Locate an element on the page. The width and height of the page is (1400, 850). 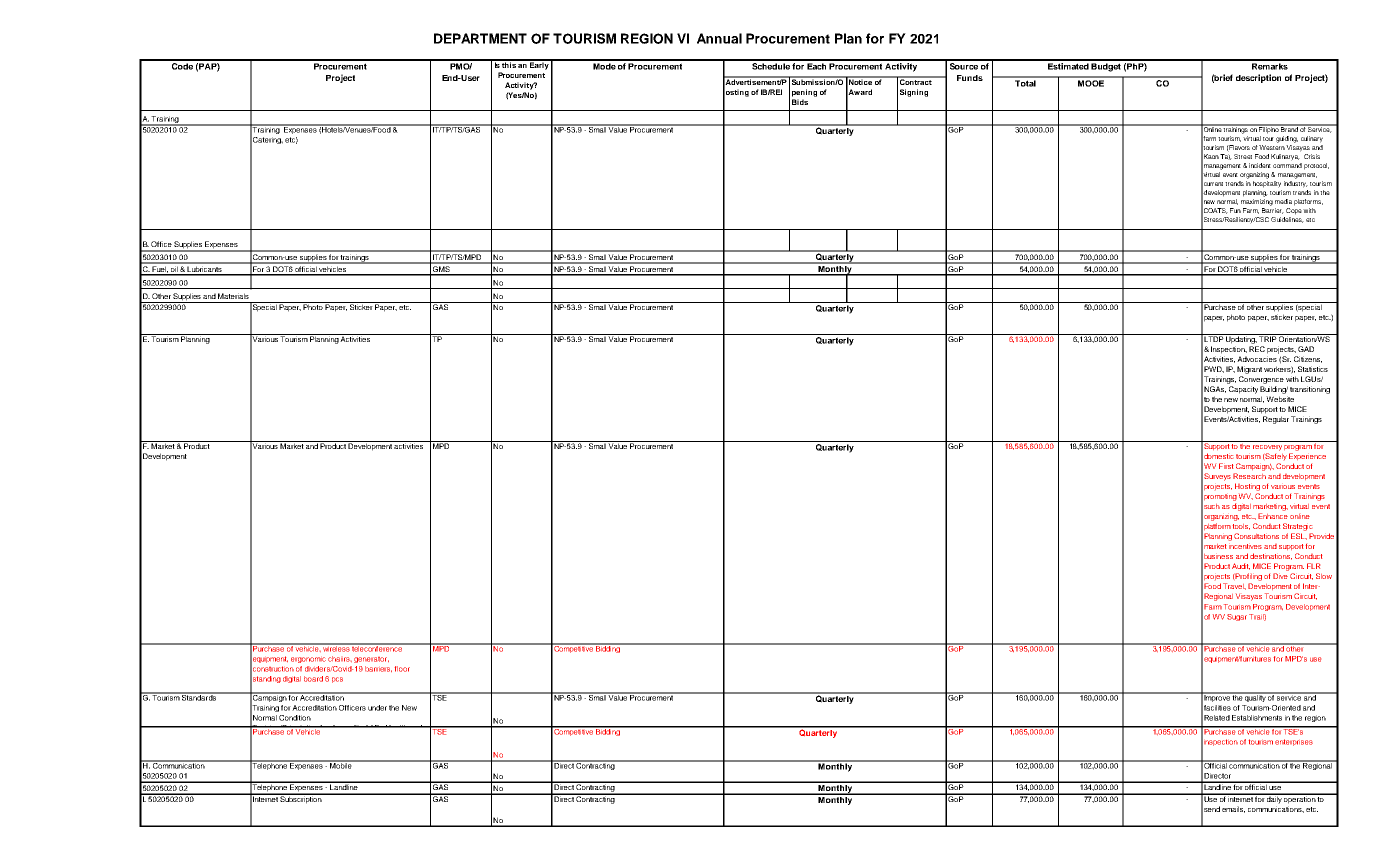
Migrant is located at coordinates (1249, 370).
